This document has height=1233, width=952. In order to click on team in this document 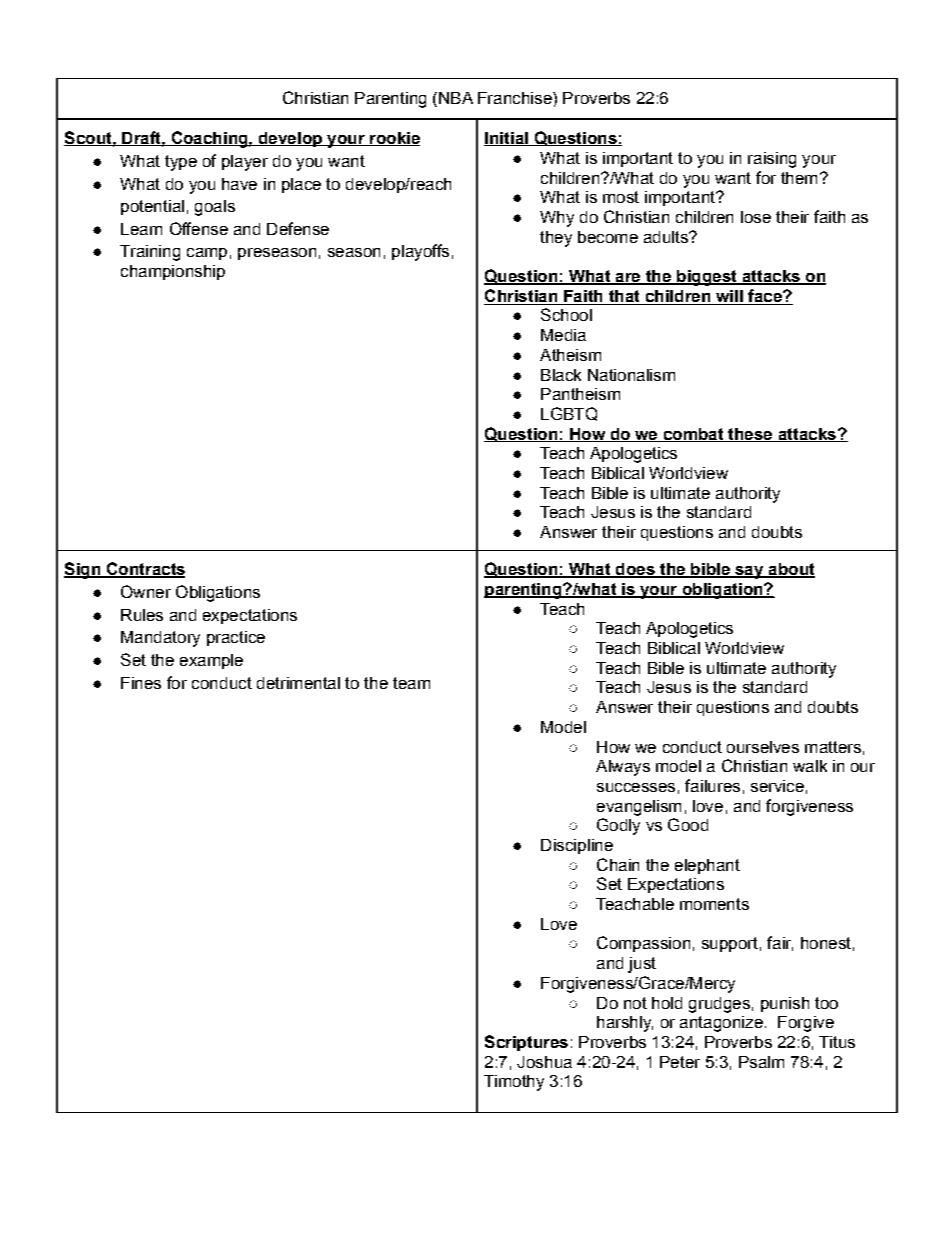, I will do `click(411, 683)`.
